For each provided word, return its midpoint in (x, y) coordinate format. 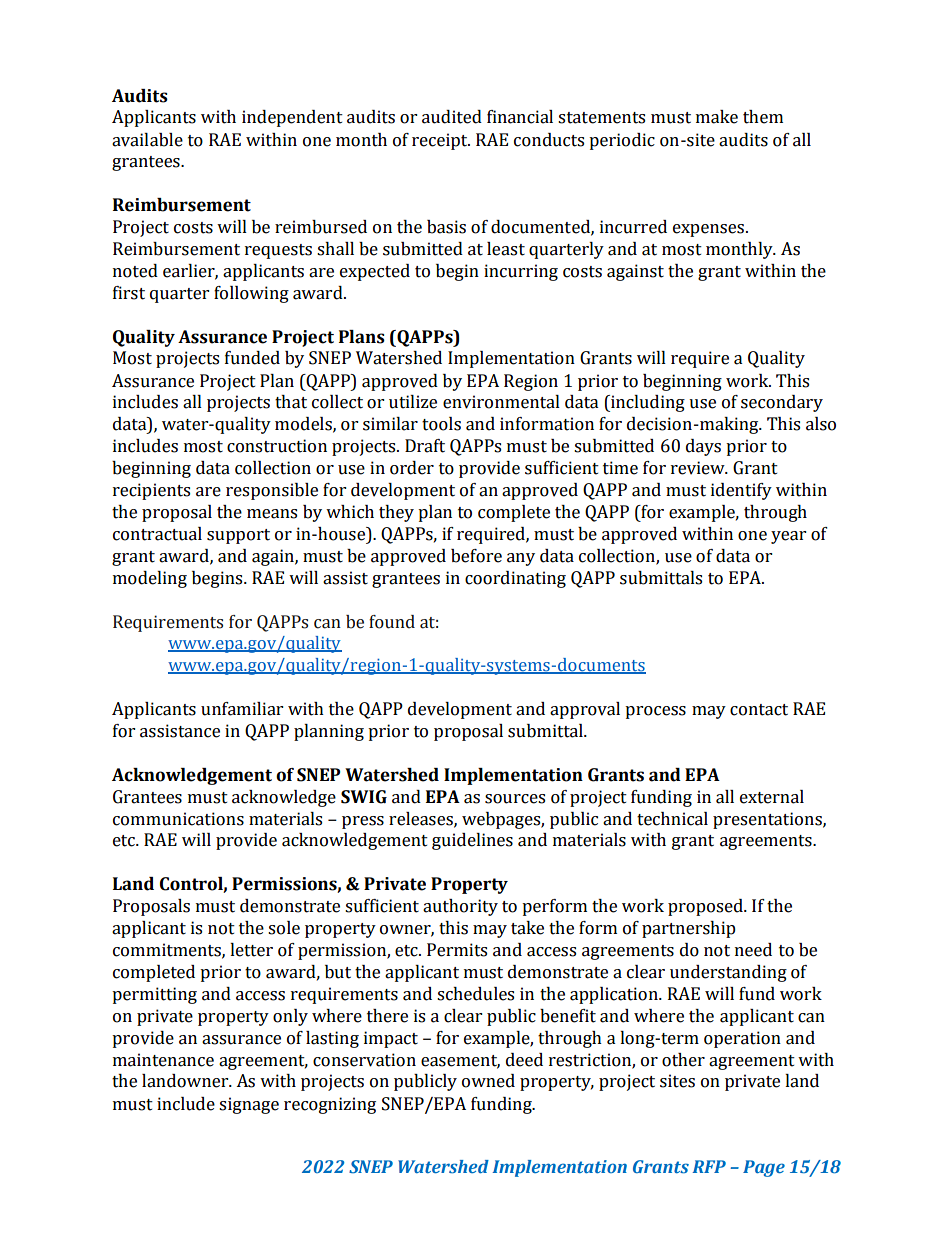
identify (741, 491)
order (412, 468)
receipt (441, 141)
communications (178, 819)
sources (515, 799)
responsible (272, 491)
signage (249, 1105)
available (147, 140)
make (717, 117)
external (772, 797)
